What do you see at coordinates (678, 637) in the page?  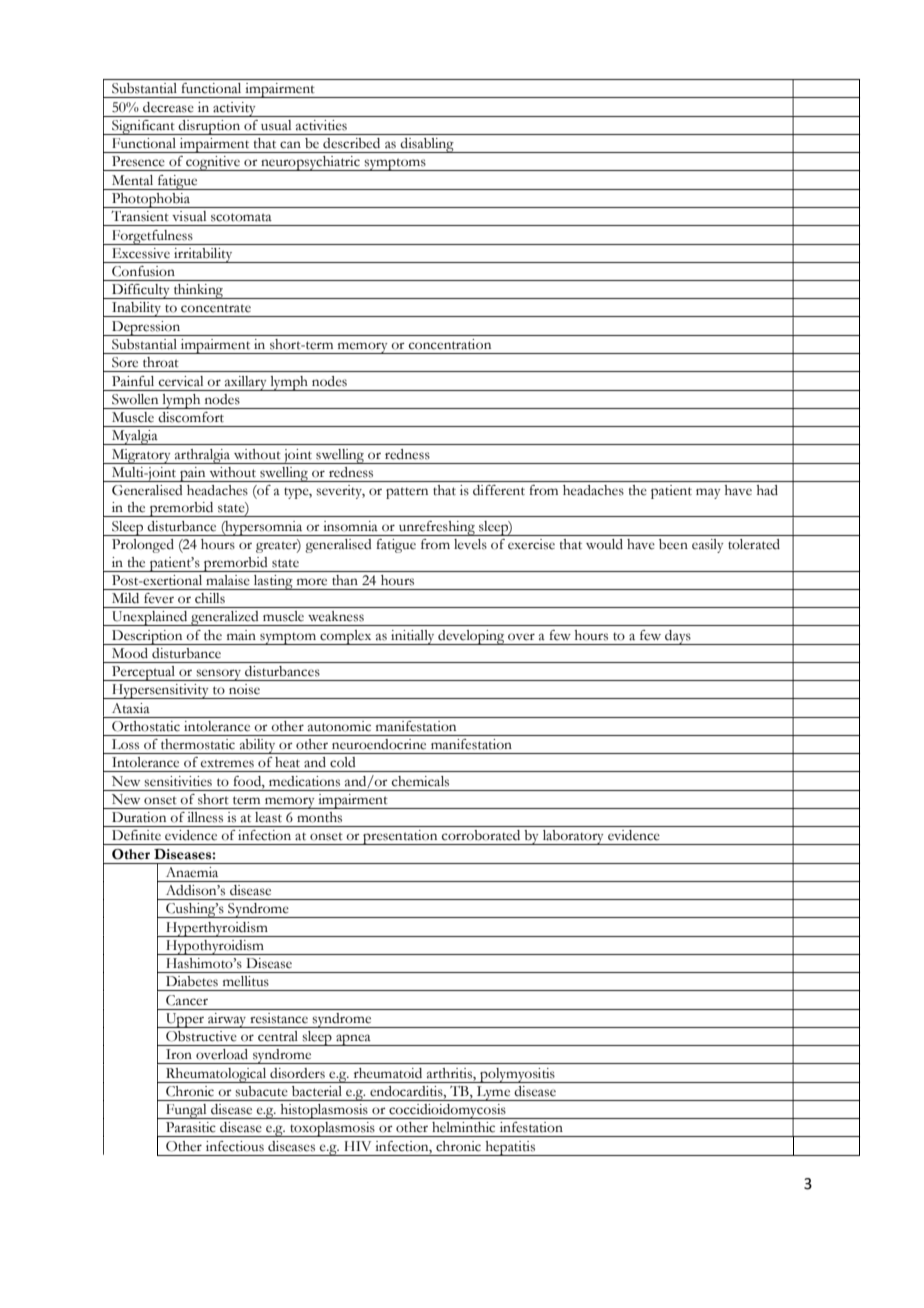 I see `days` at bounding box center [678, 637].
